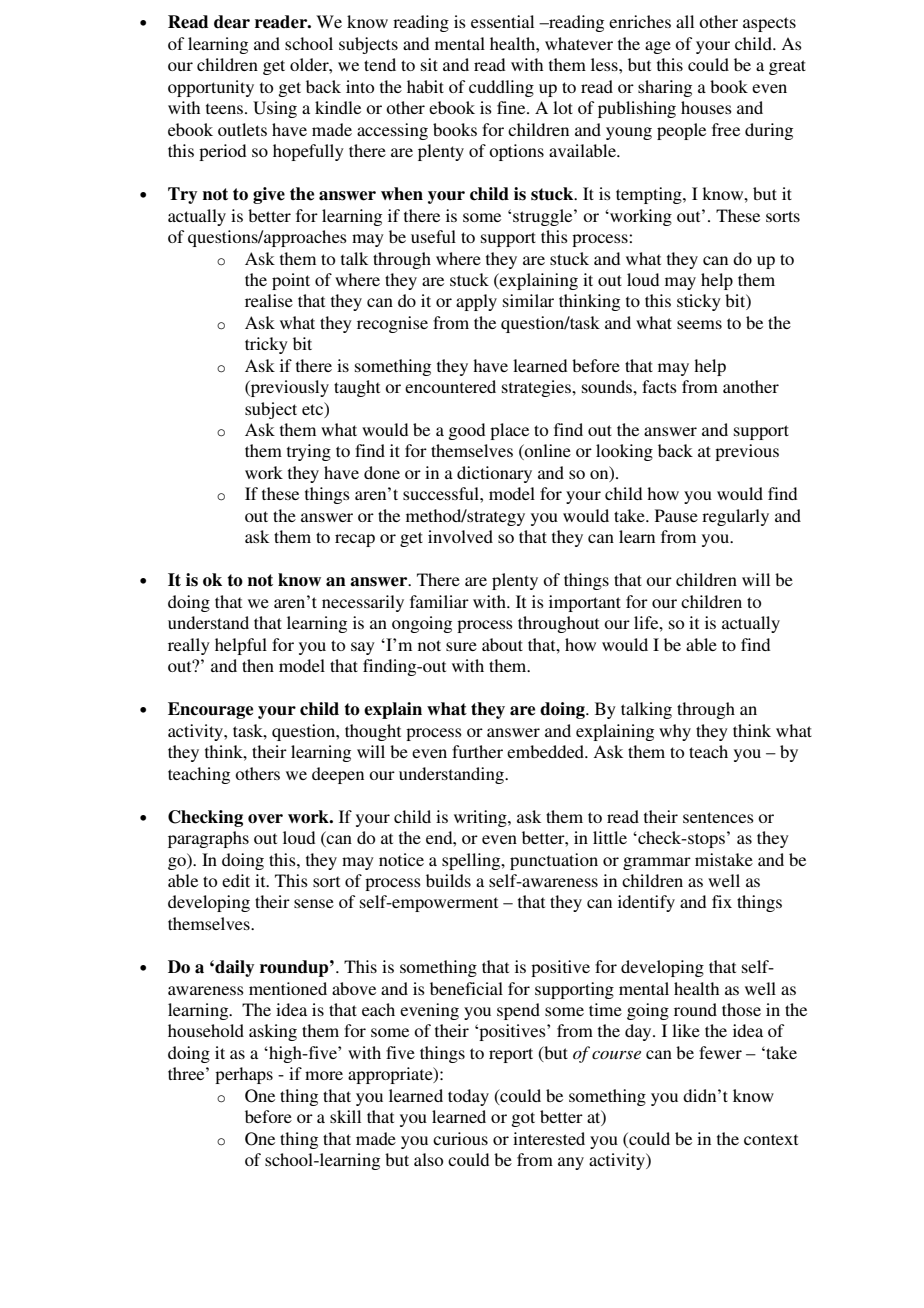 This screenshot has width=924, height=1308. I want to click on familiar, so click(439, 601).
